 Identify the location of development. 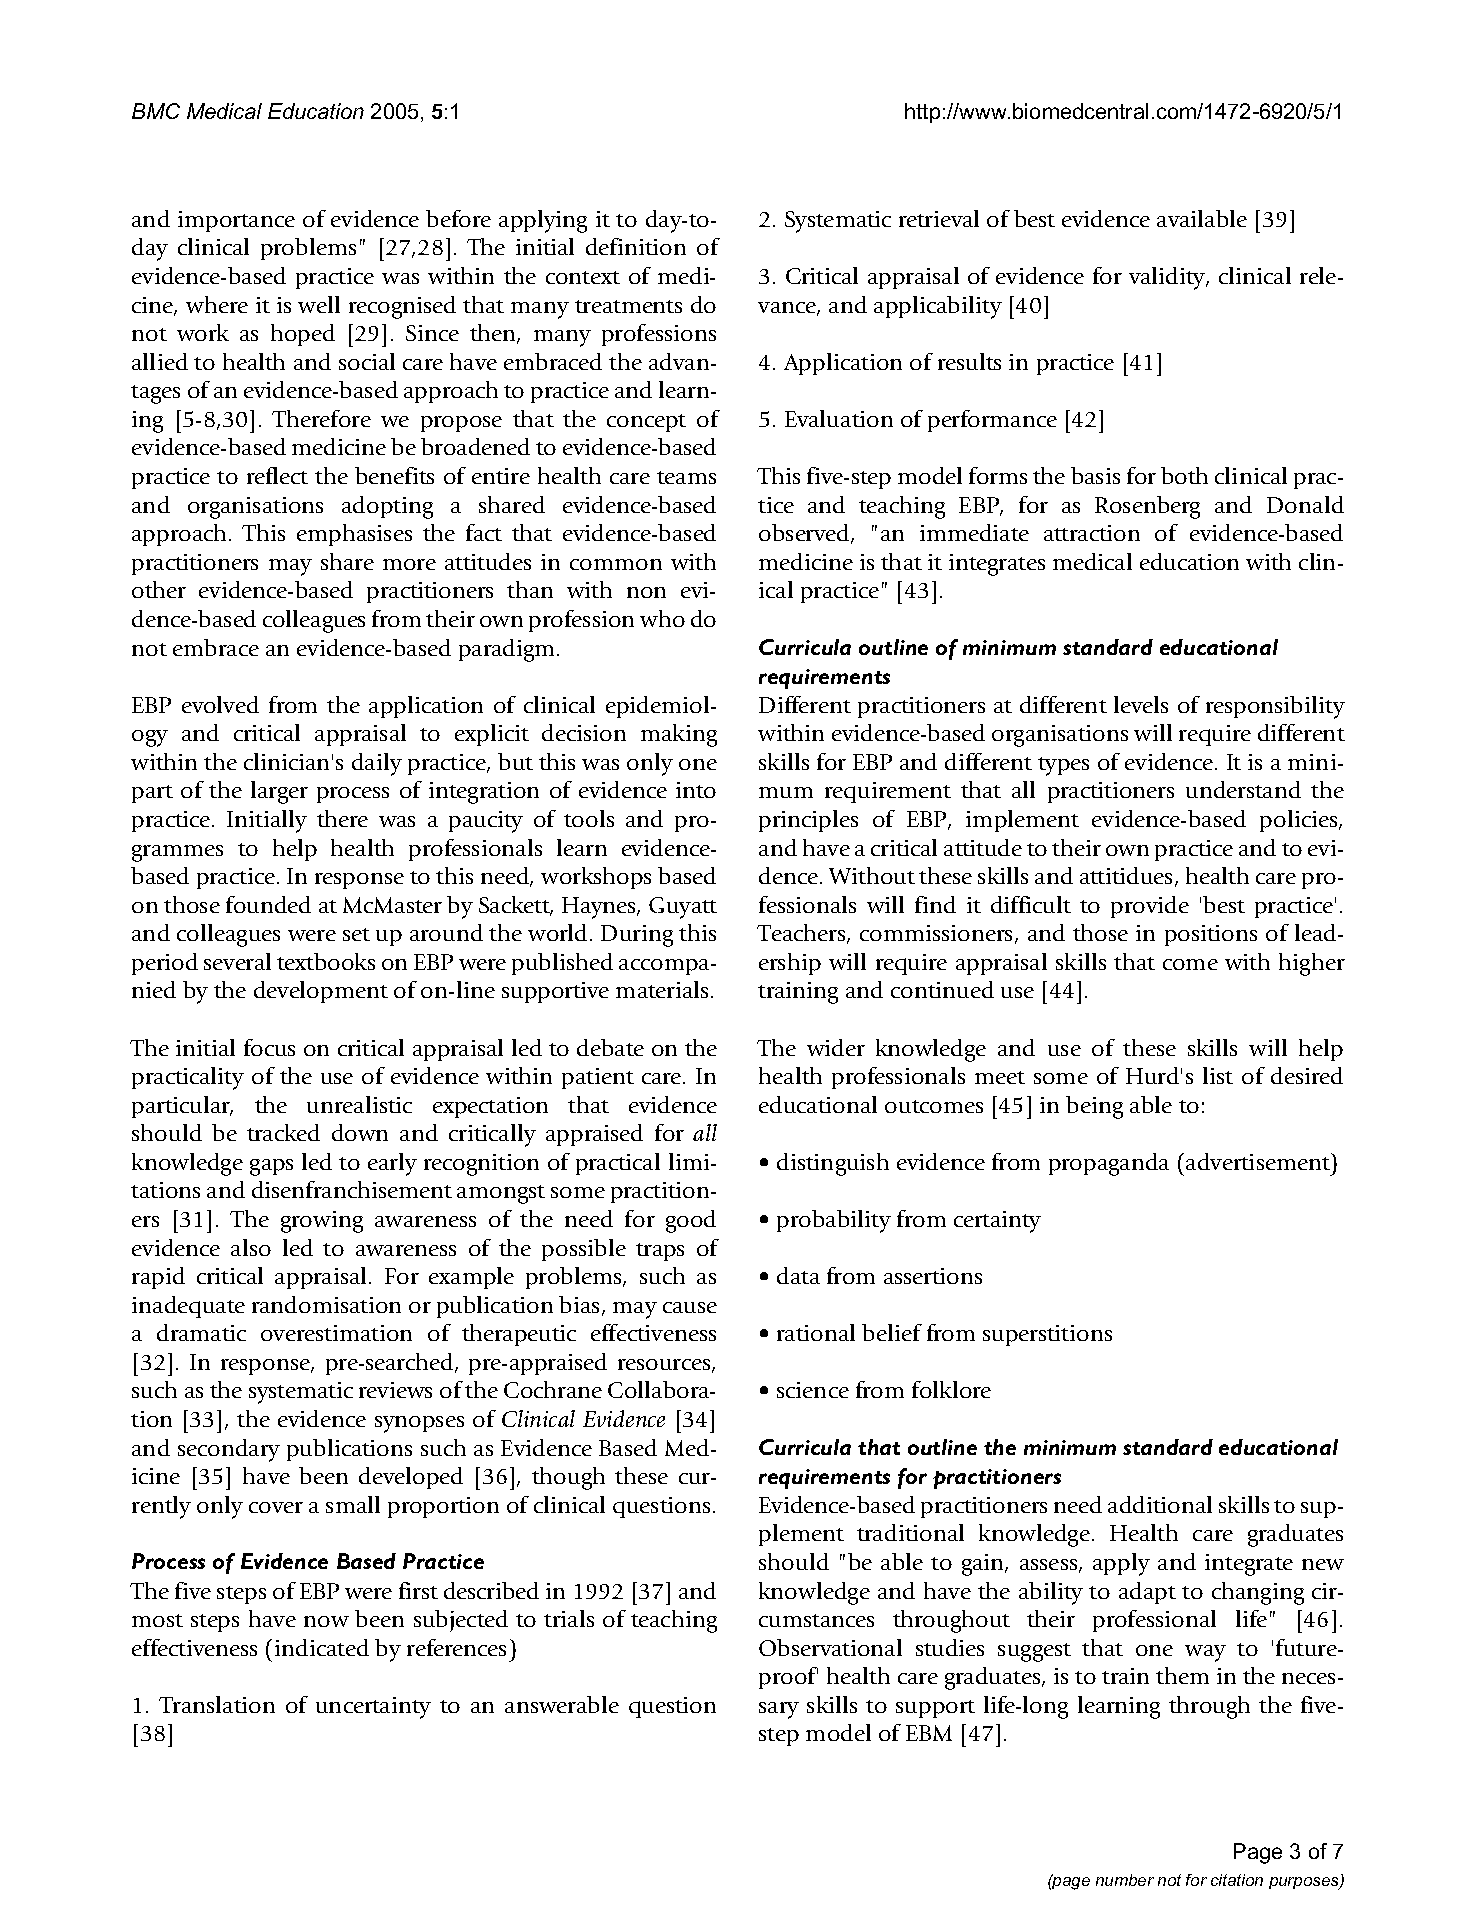
(321, 992).
